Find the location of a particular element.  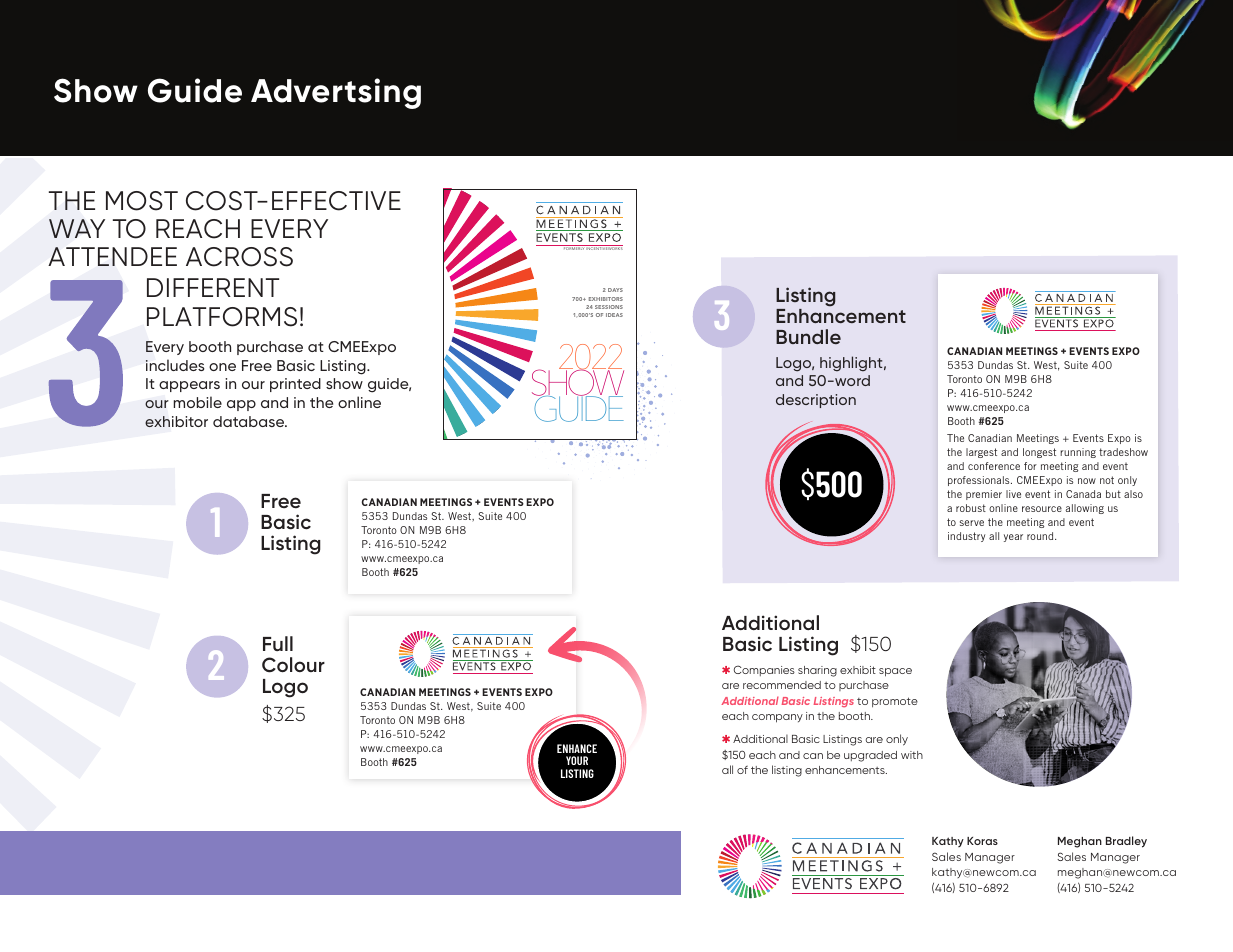

IDEAS is located at coordinates (614, 315).
